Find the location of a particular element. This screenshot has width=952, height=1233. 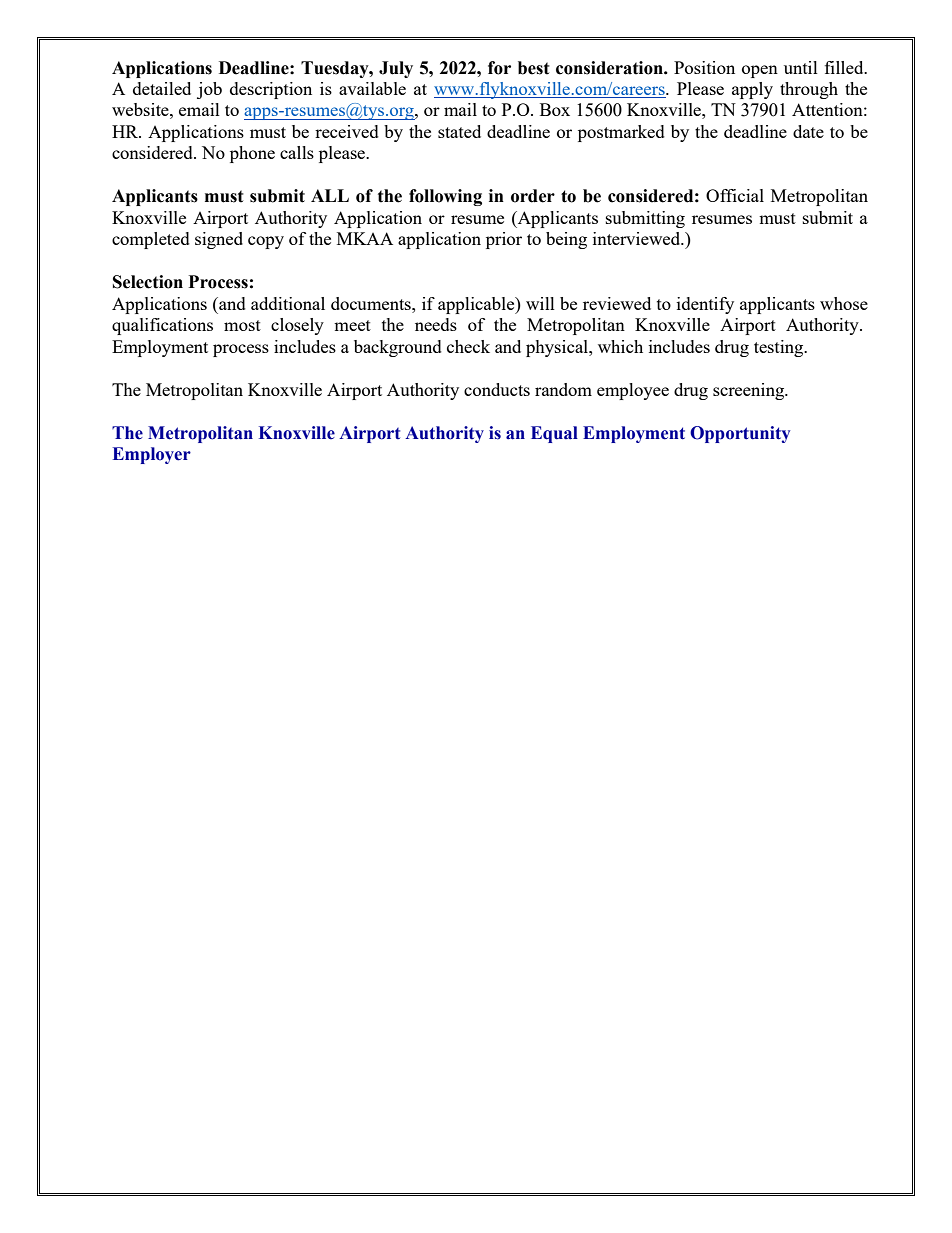

for is located at coordinates (499, 68).
